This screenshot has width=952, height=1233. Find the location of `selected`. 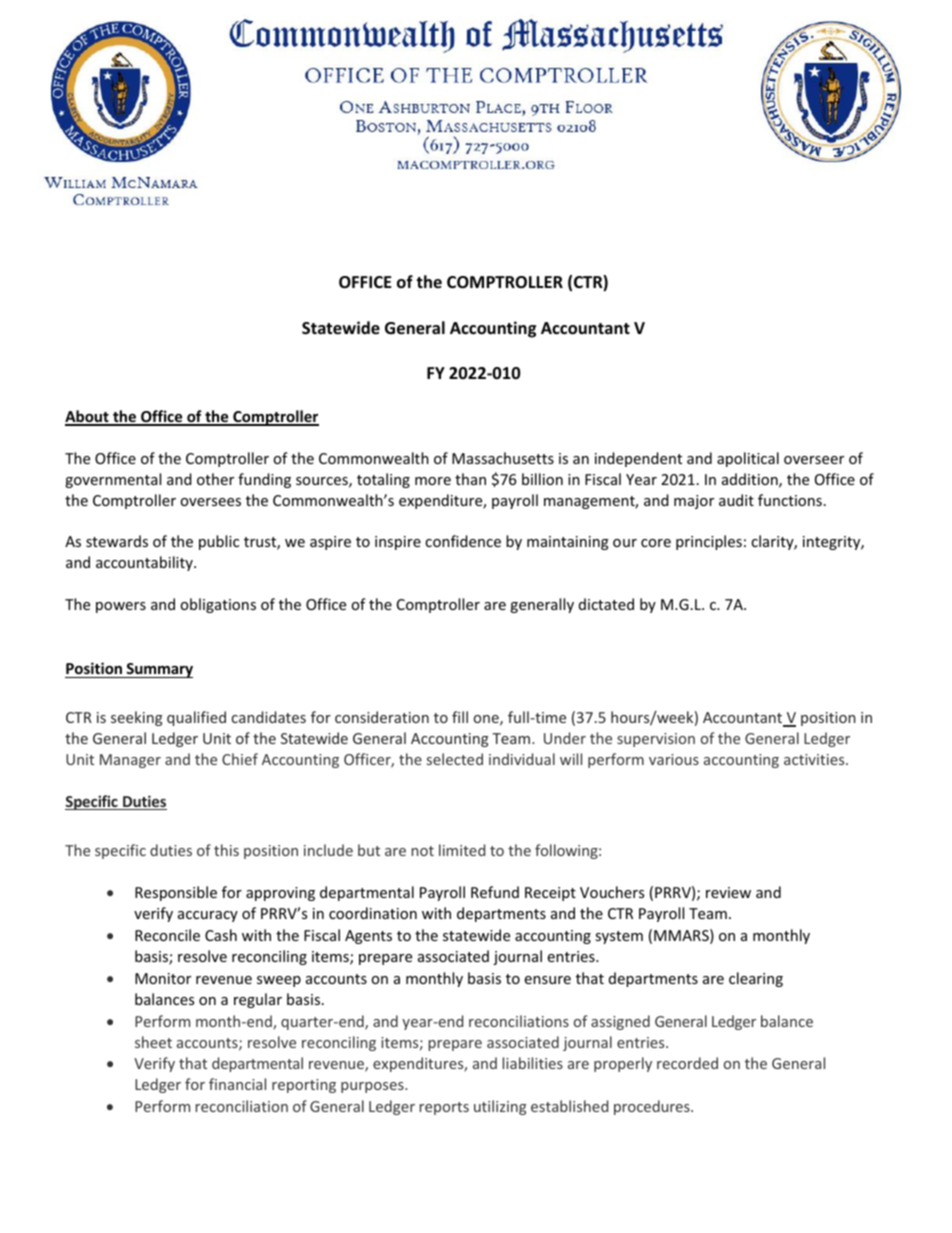

selected is located at coordinates (455, 759).
